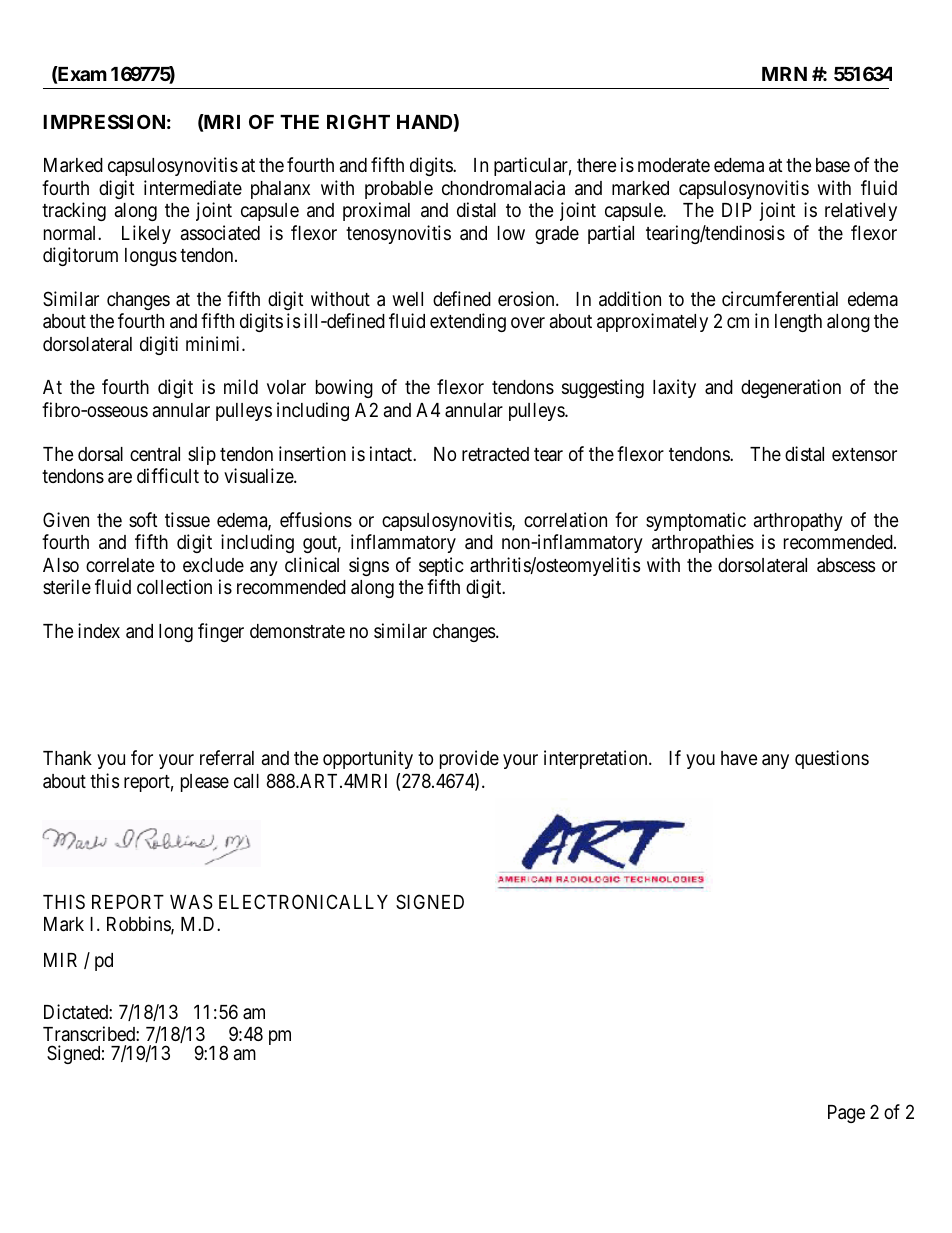 The image size is (952, 1233). I want to click on base, so click(833, 165).
